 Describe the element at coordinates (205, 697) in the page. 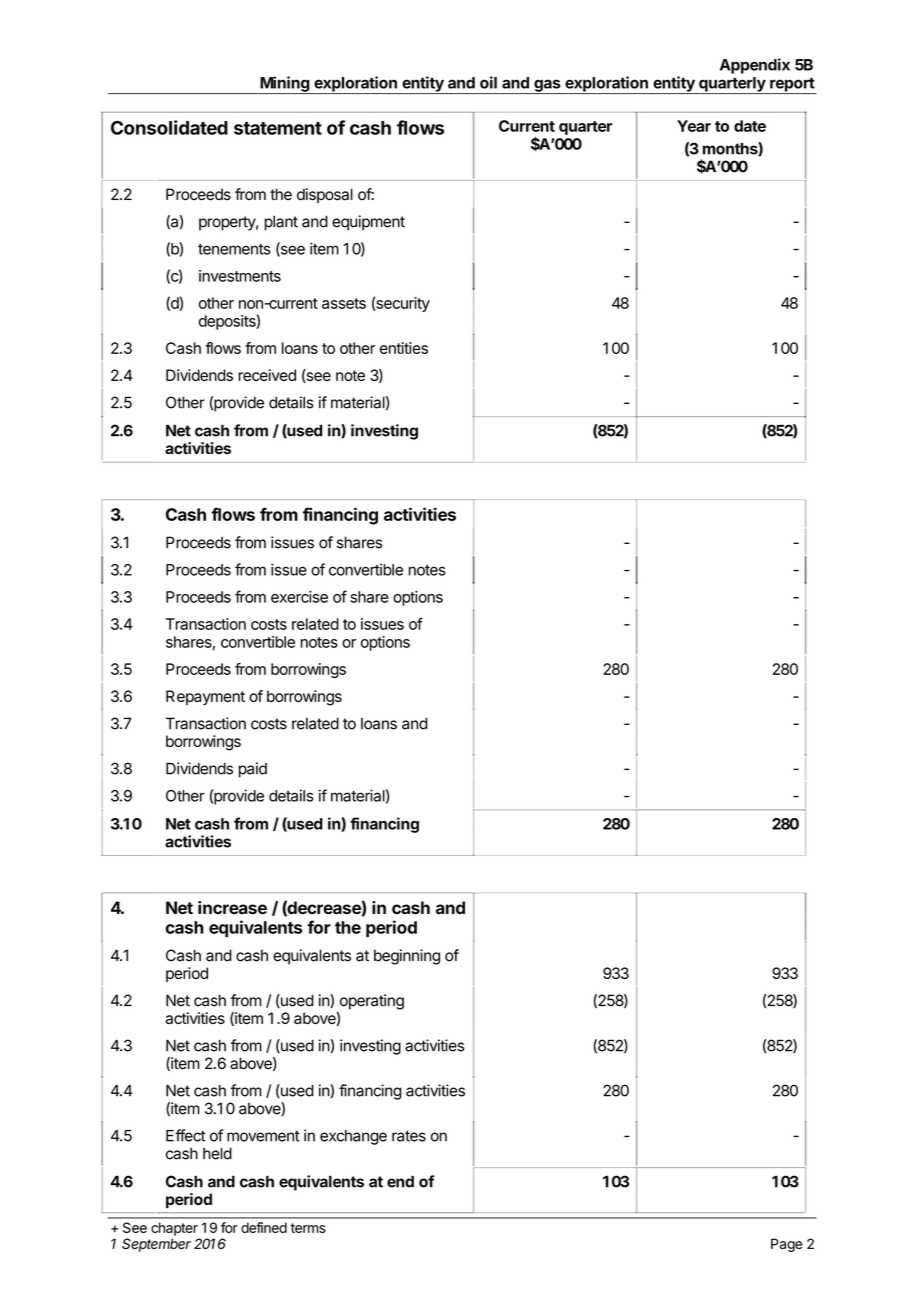

I see `Repayment` at that location.
